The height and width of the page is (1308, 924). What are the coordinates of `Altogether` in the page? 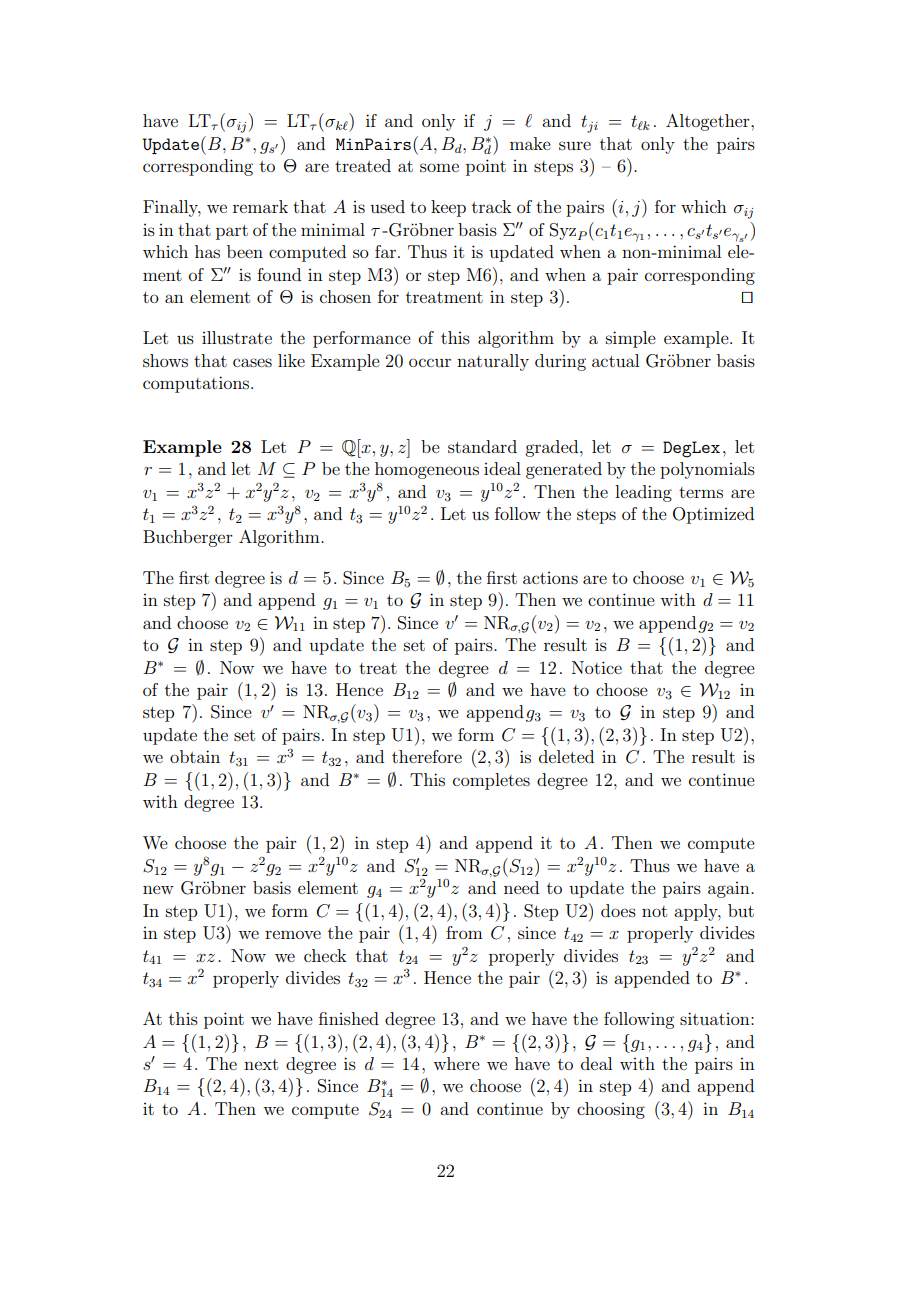 It's located at (709, 122).
